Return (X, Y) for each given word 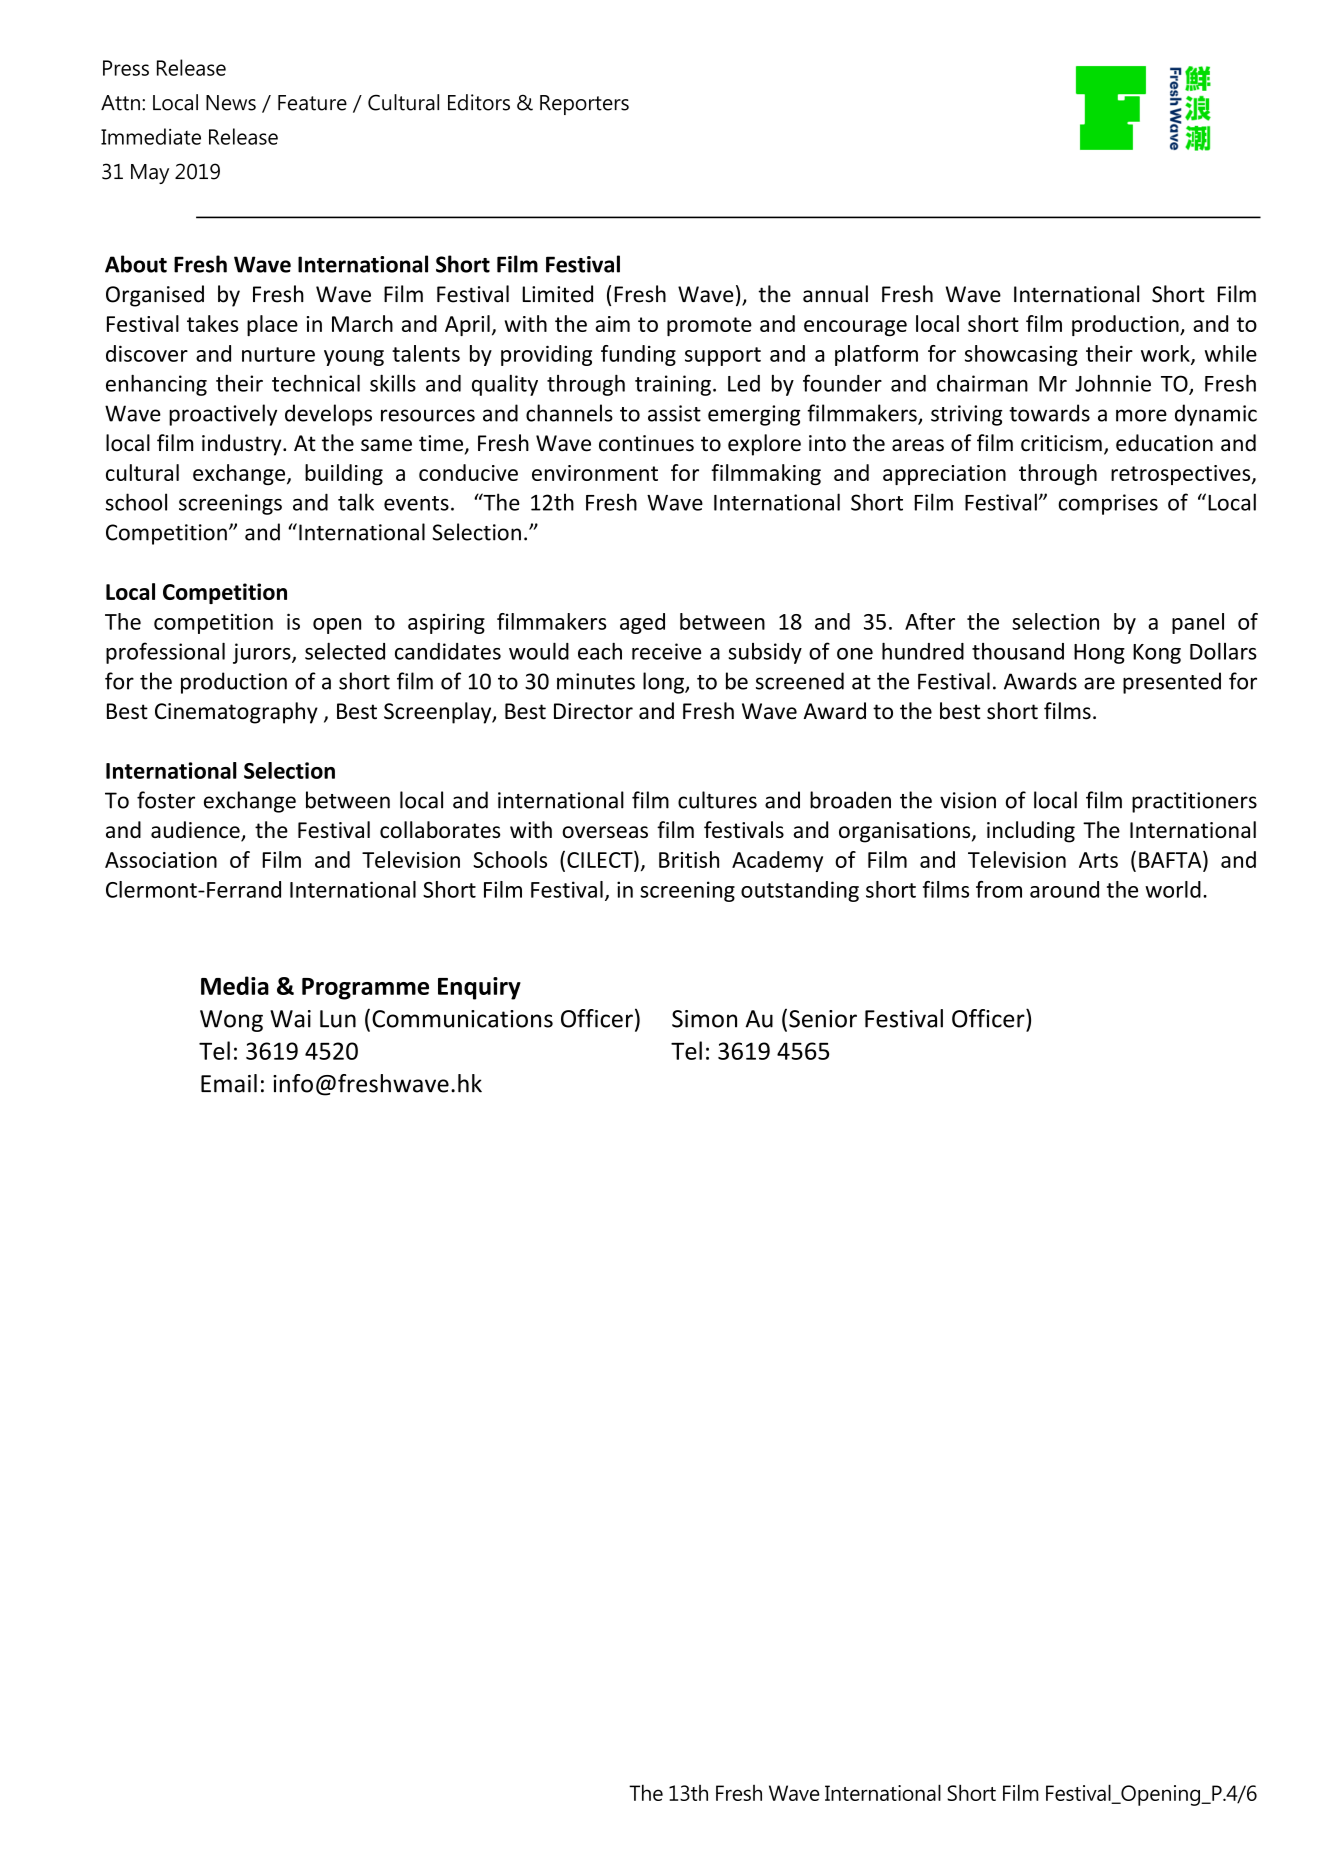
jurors (263, 653)
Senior (823, 1019)
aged (642, 623)
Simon (704, 1019)
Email (229, 1083)
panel (1198, 623)
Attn (120, 103)
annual (835, 294)
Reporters (584, 105)
